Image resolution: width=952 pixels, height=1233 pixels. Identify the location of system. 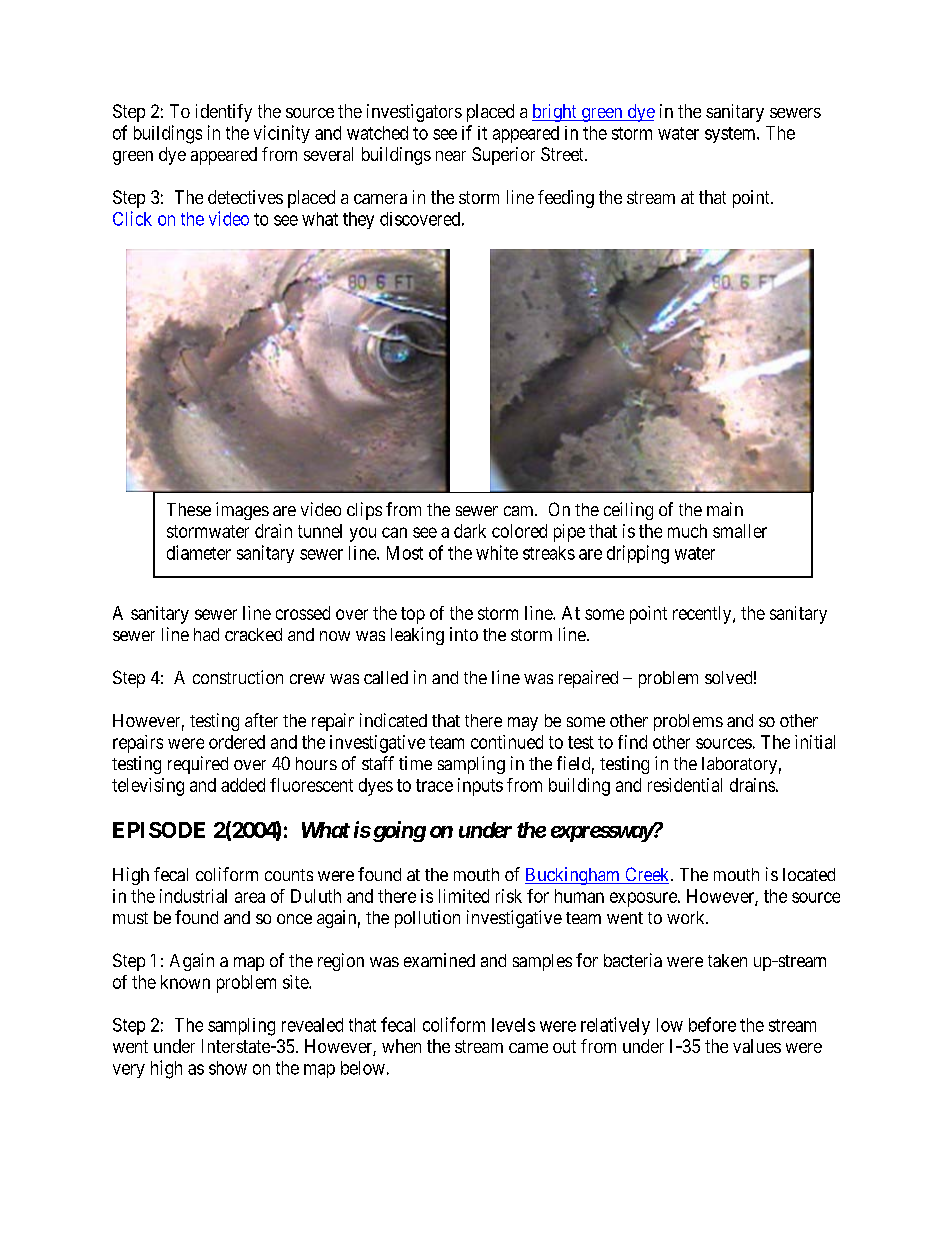
(731, 135).
